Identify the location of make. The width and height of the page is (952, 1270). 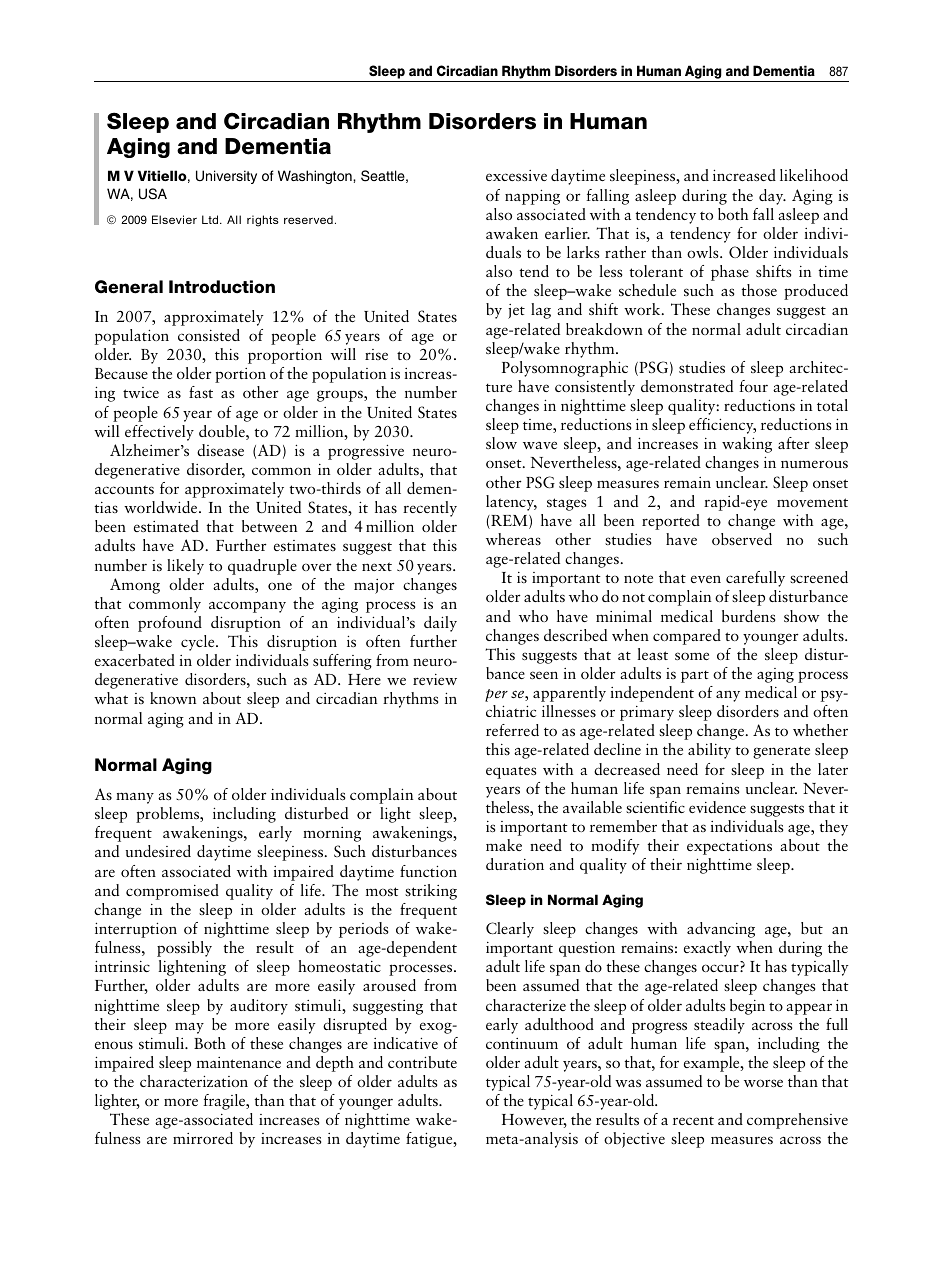
(504, 845).
